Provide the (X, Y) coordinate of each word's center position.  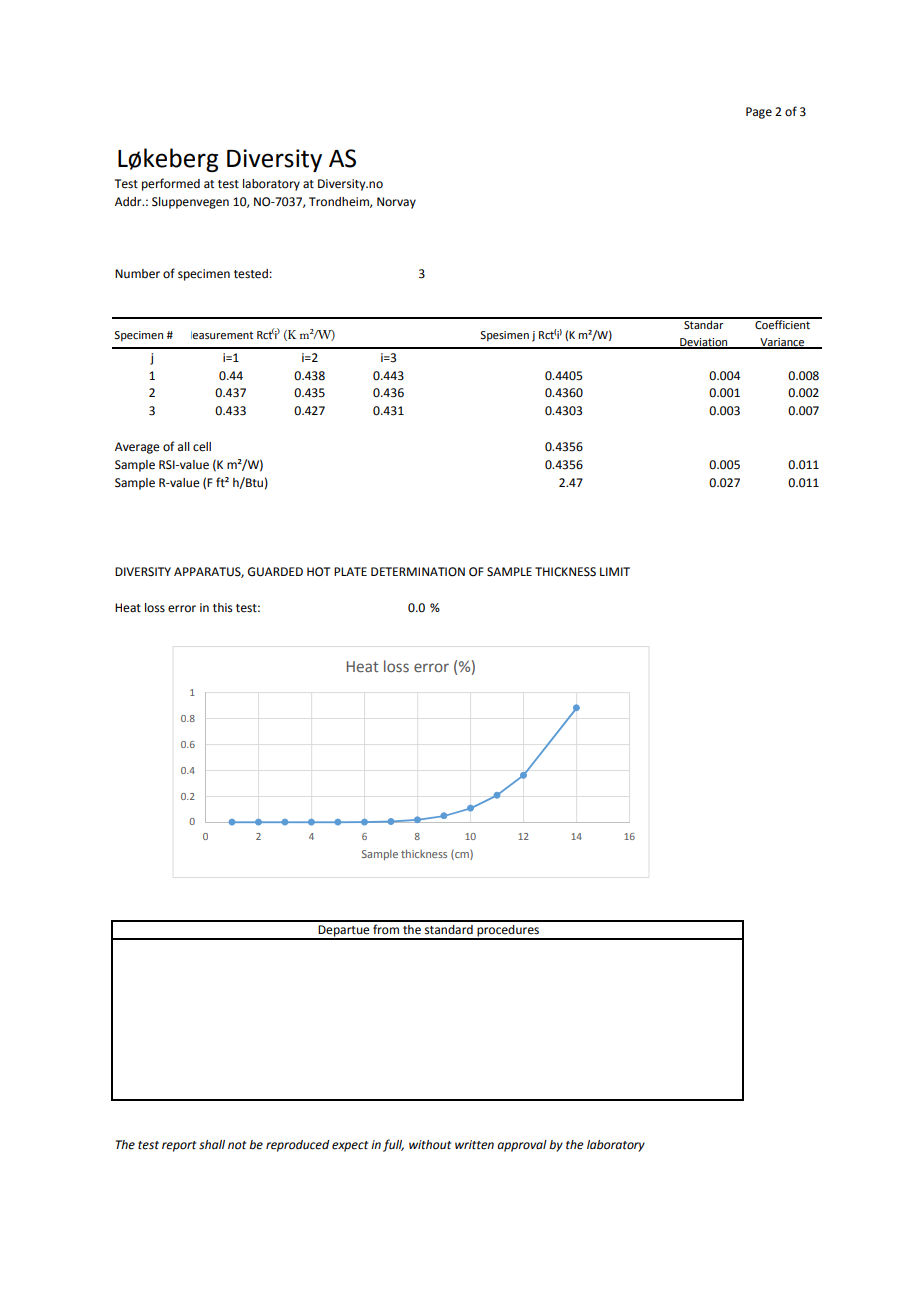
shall (212, 1145)
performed (171, 184)
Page (759, 113)
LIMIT (615, 571)
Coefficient (782, 323)
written (474, 1145)
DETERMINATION (418, 572)
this (222, 608)
